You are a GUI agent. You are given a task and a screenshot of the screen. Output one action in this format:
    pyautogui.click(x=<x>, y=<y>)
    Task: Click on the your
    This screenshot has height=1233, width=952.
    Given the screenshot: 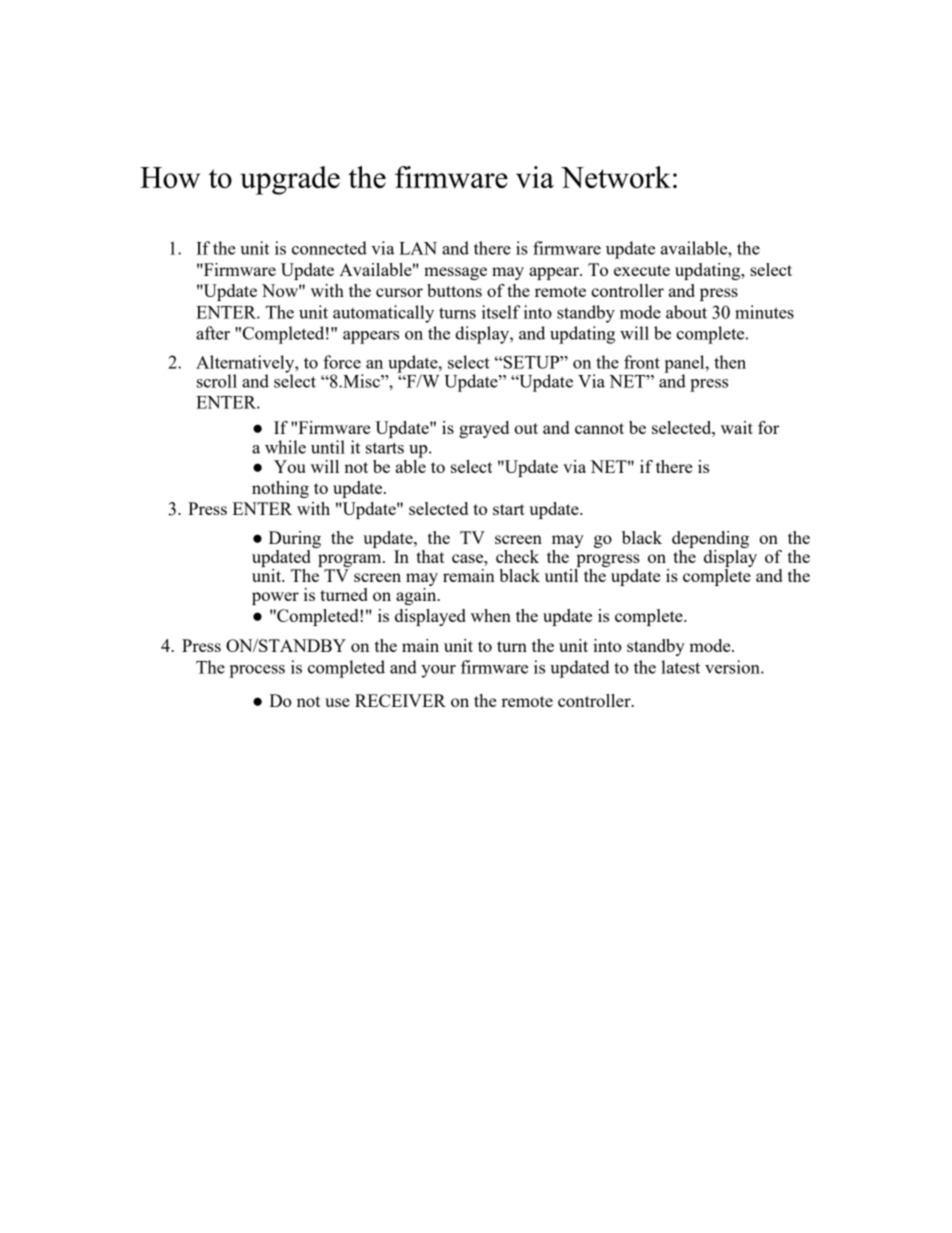 What is the action you would take?
    pyautogui.click(x=438, y=671)
